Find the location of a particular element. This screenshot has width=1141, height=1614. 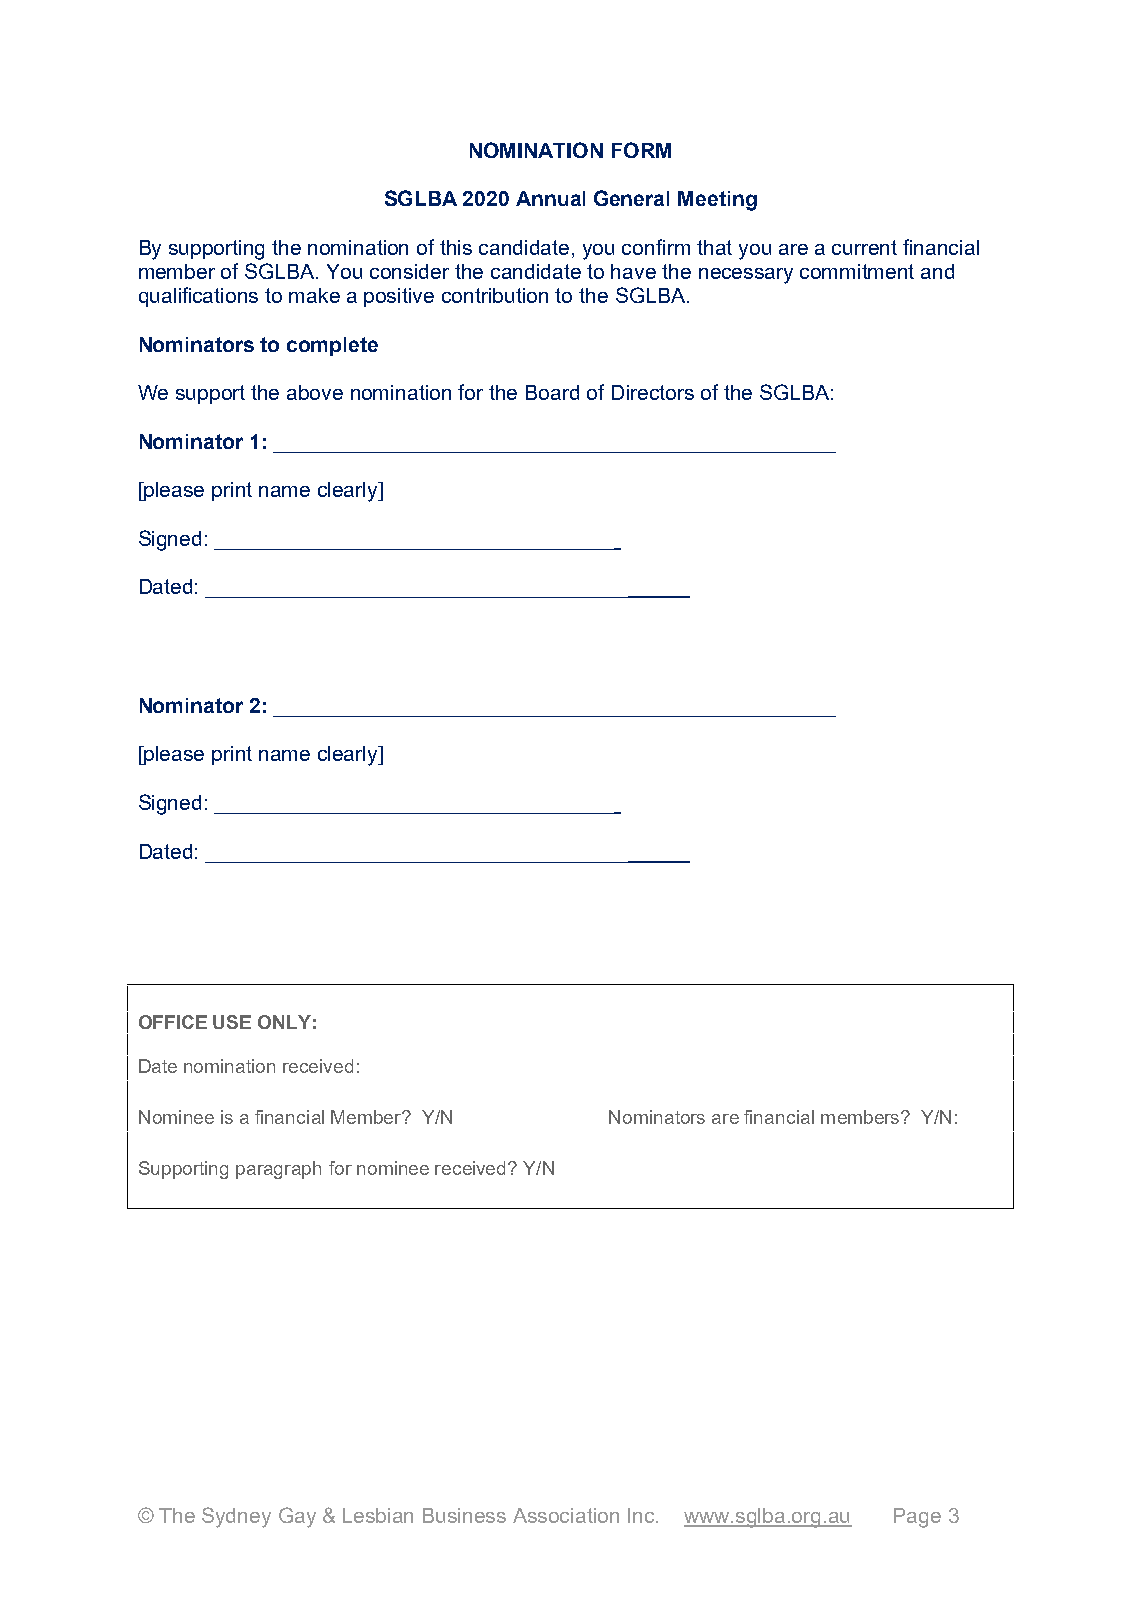

above is located at coordinates (315, 392).
